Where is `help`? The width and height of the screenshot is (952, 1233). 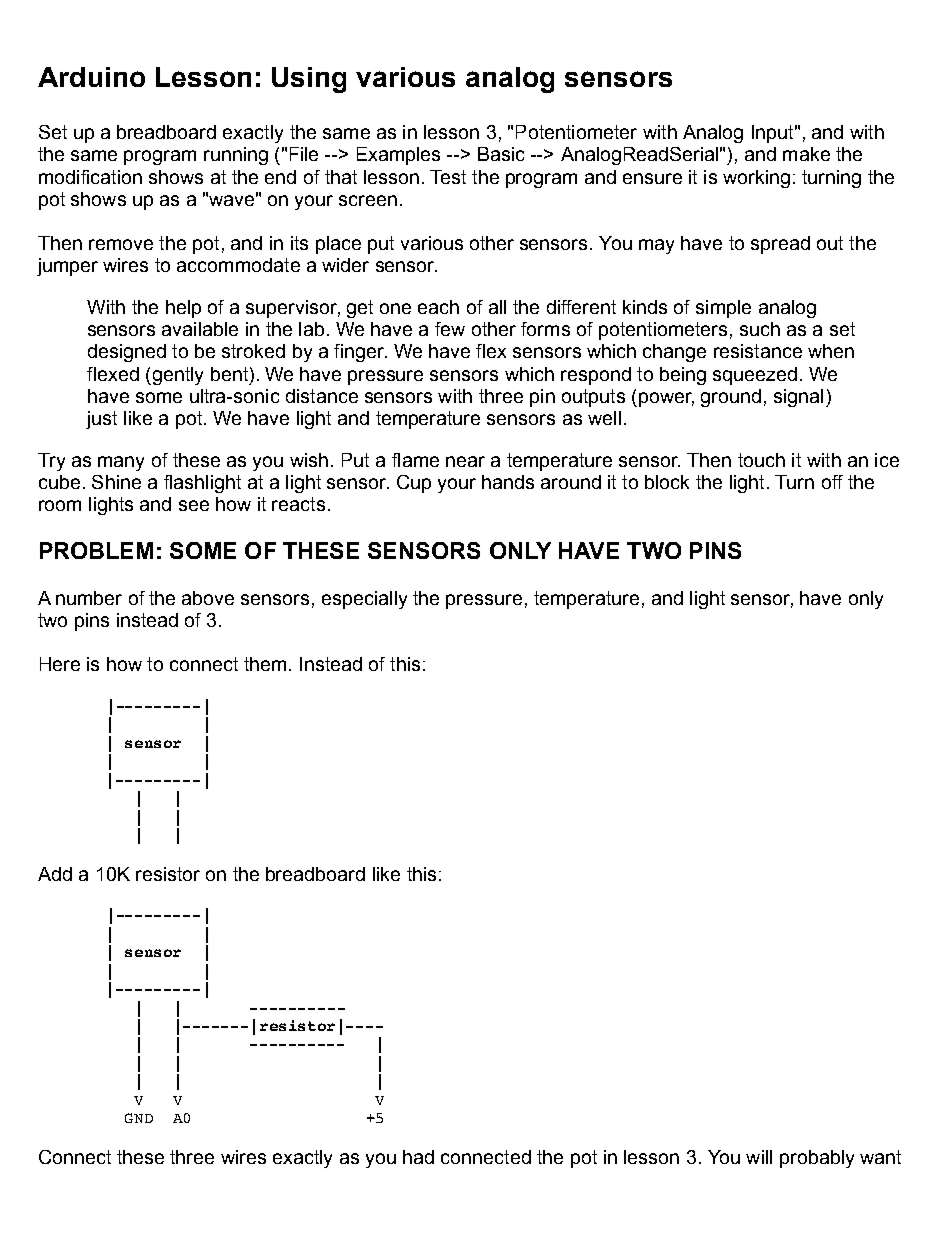
help is located at coordinates (183, 309).
